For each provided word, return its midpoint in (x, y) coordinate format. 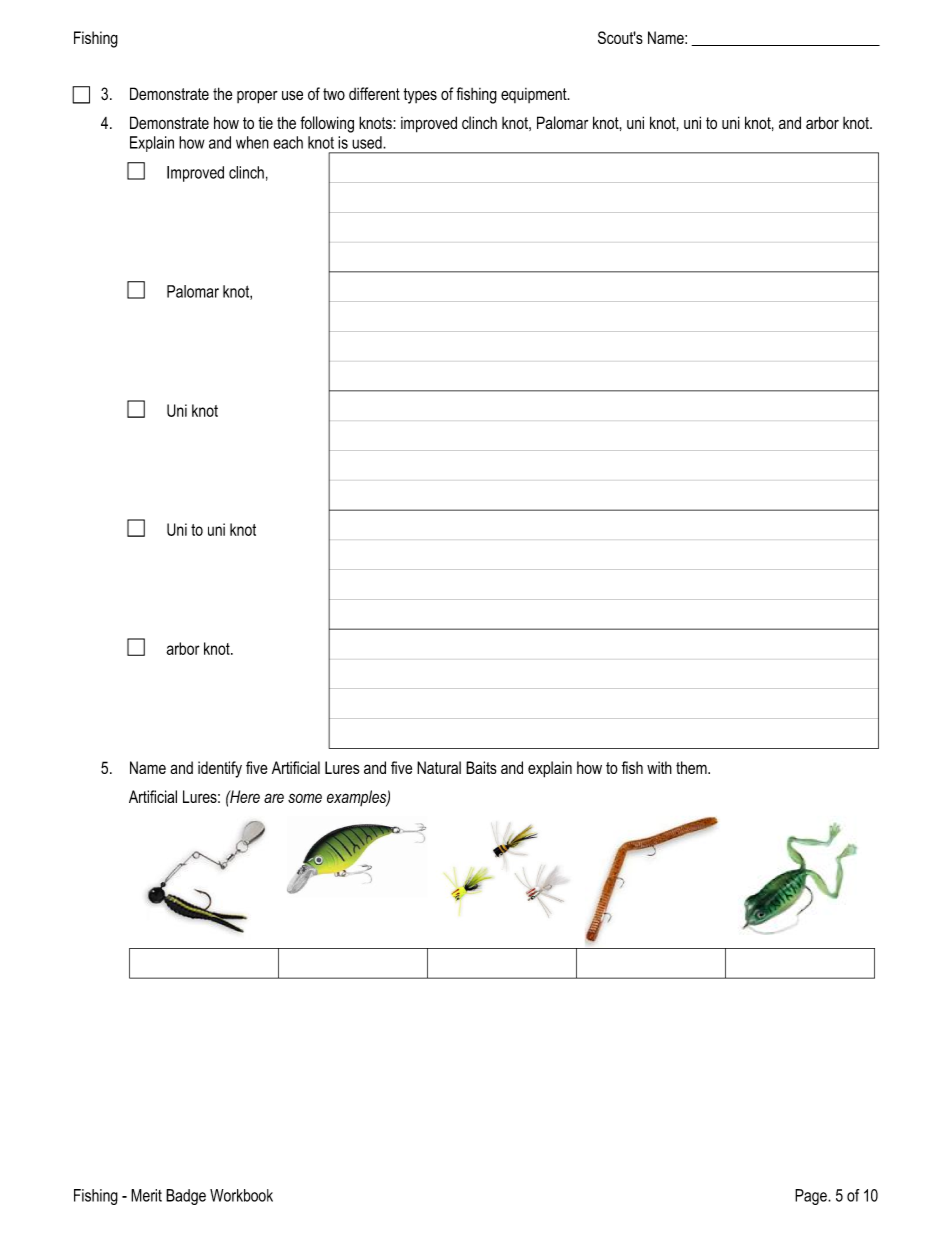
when (252, 142)
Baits (481, 767)
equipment (535, 95)
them (692, 767)
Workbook (241, 1195)
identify (220, 769)
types (420, 96)
